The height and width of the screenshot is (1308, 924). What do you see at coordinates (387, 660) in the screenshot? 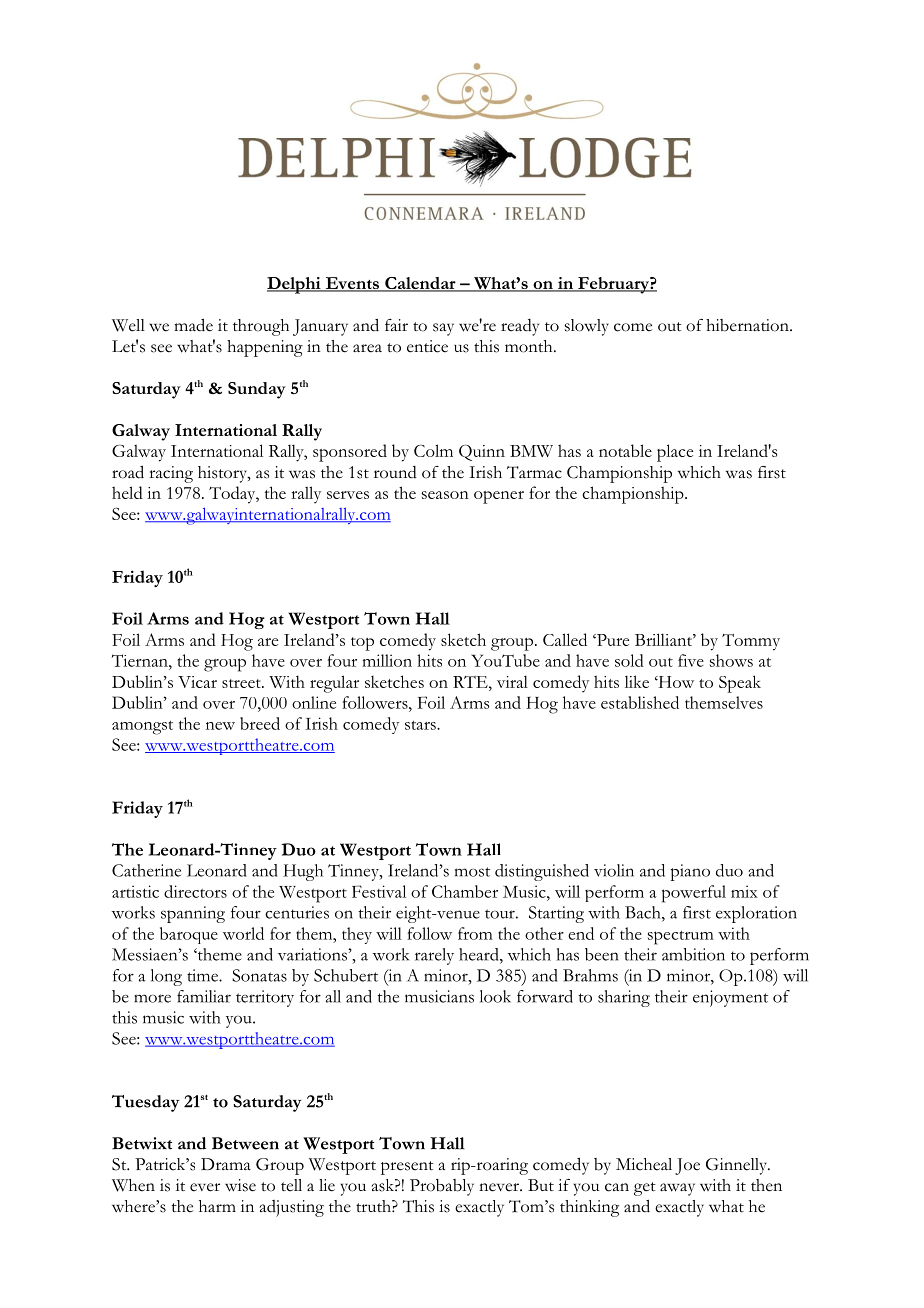
I see `million` at bounding box center [387, 660].
